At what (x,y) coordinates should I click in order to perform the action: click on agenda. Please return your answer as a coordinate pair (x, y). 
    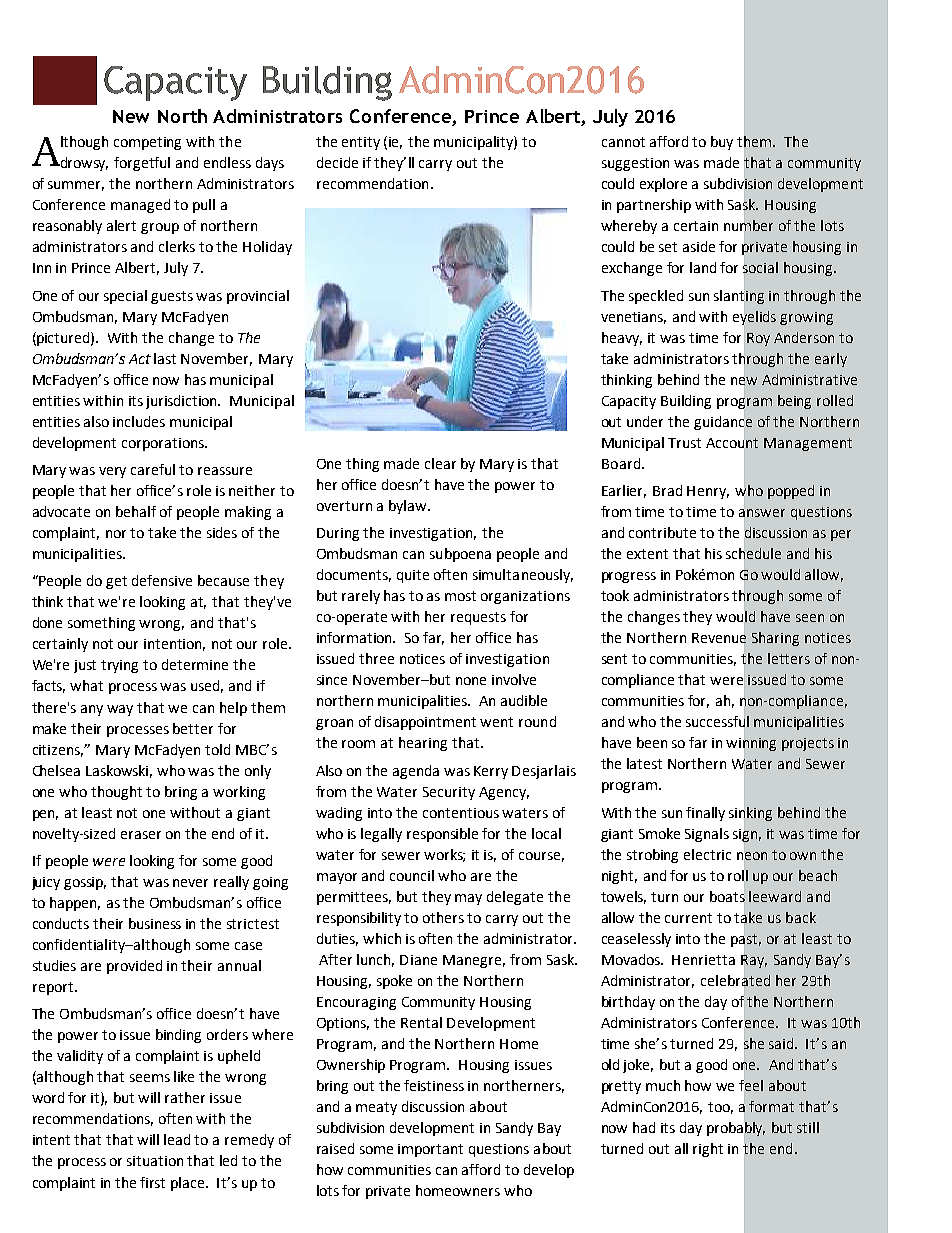
    Looking at the image, I should click on (416, 772).
